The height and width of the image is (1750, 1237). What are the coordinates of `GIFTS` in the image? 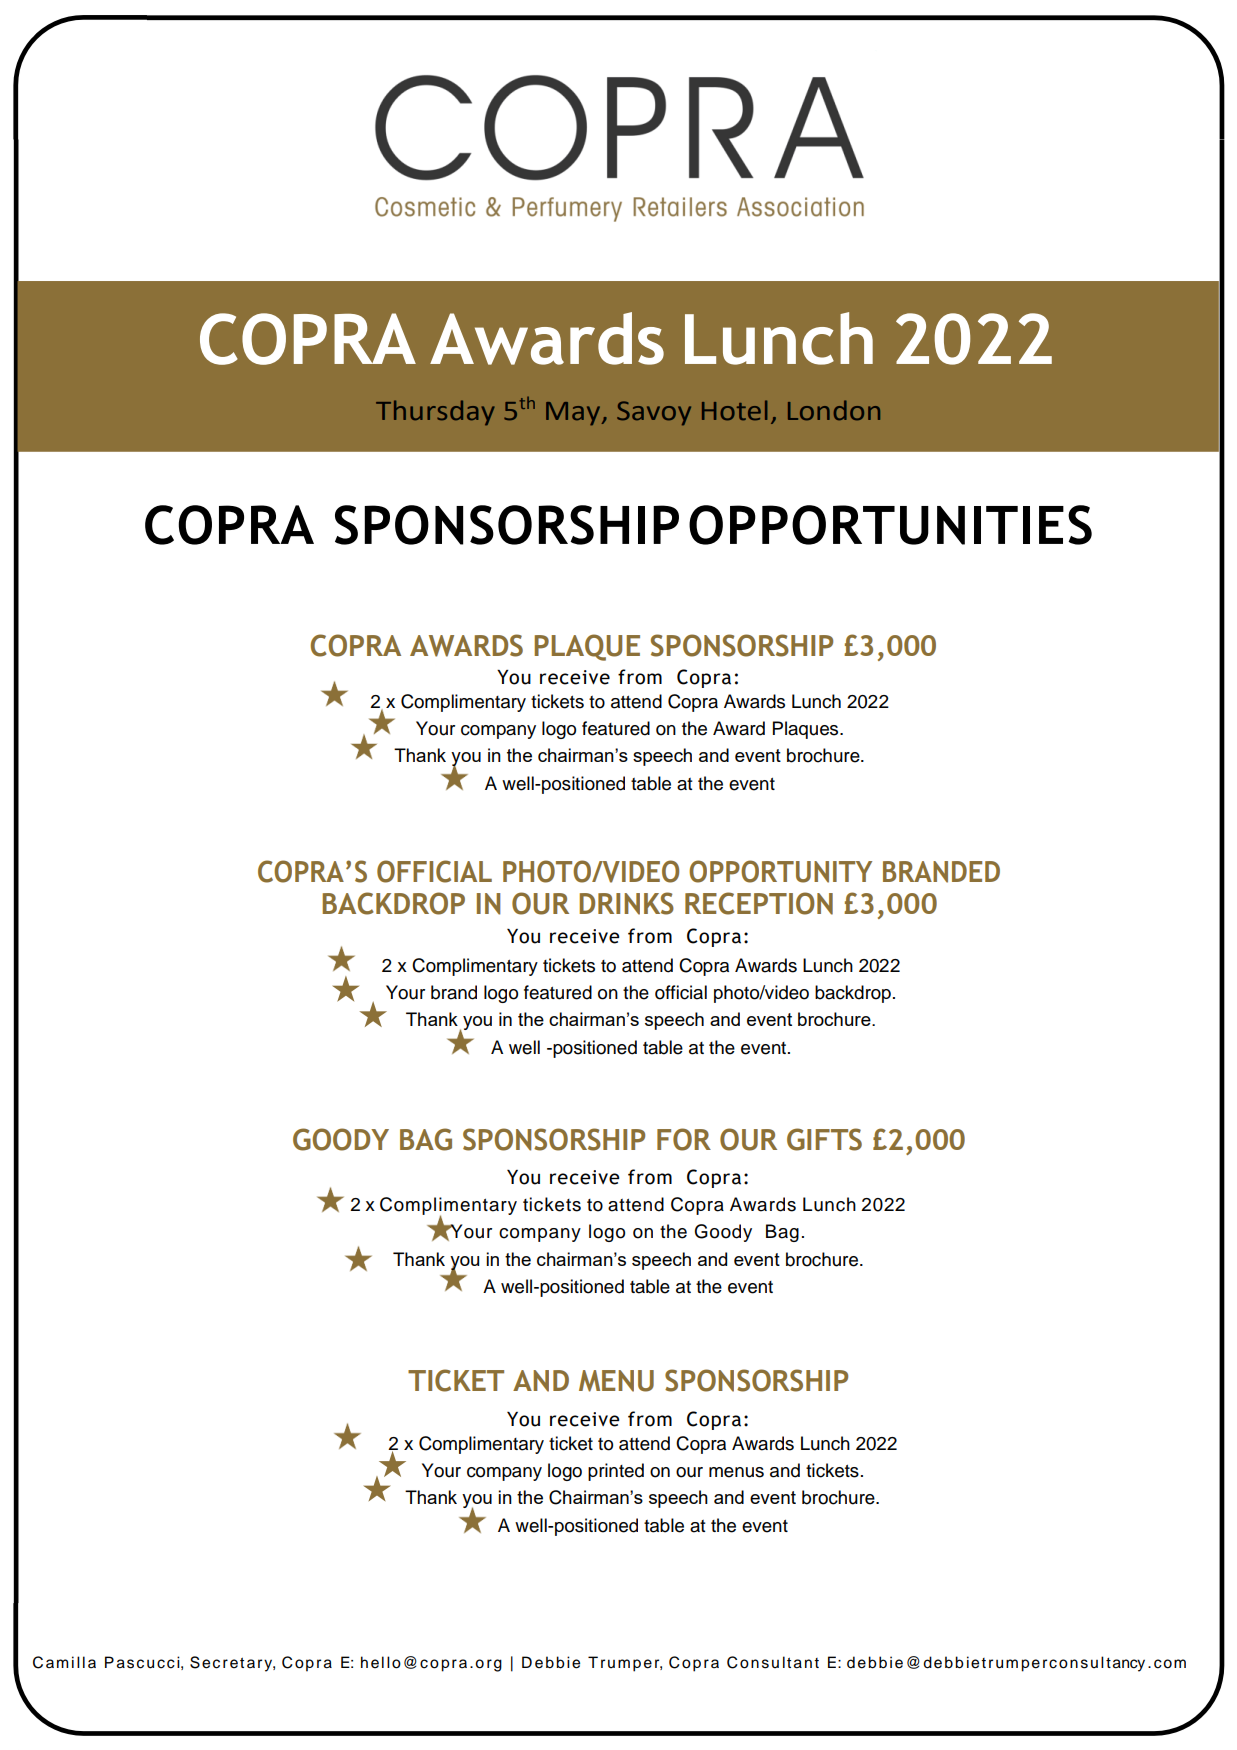 It's located at (824, 1139).
